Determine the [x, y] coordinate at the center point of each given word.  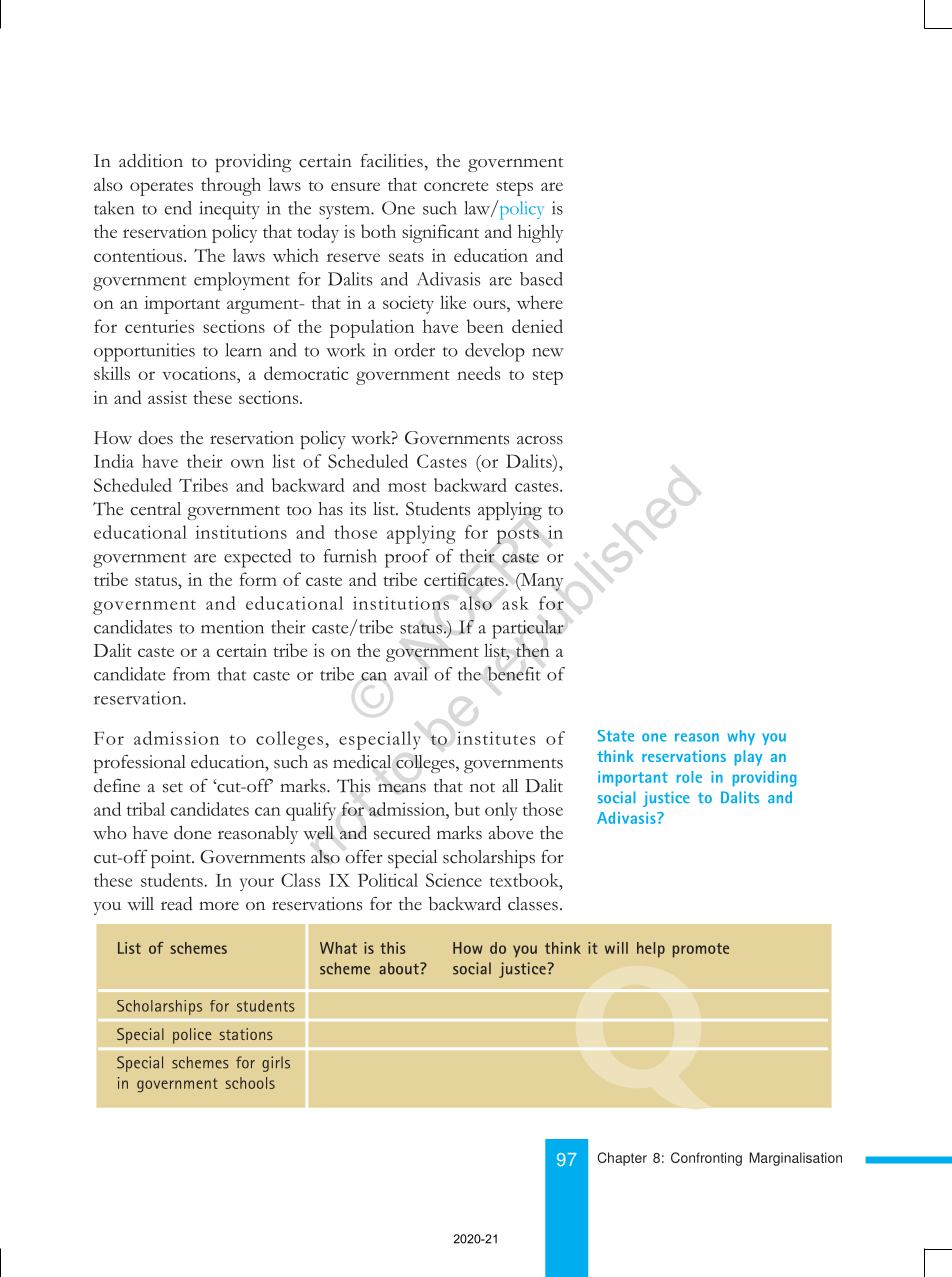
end [178, 208]
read [177, 903]
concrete [456, 186]
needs [478, 373]
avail [410, 674]
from [191, 674]
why [741, 737]
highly [541, 233]
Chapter [622, 1159]
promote [701, 950]
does [155, 438]
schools [250, 1083]
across [540, 440]
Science [454, 880]
